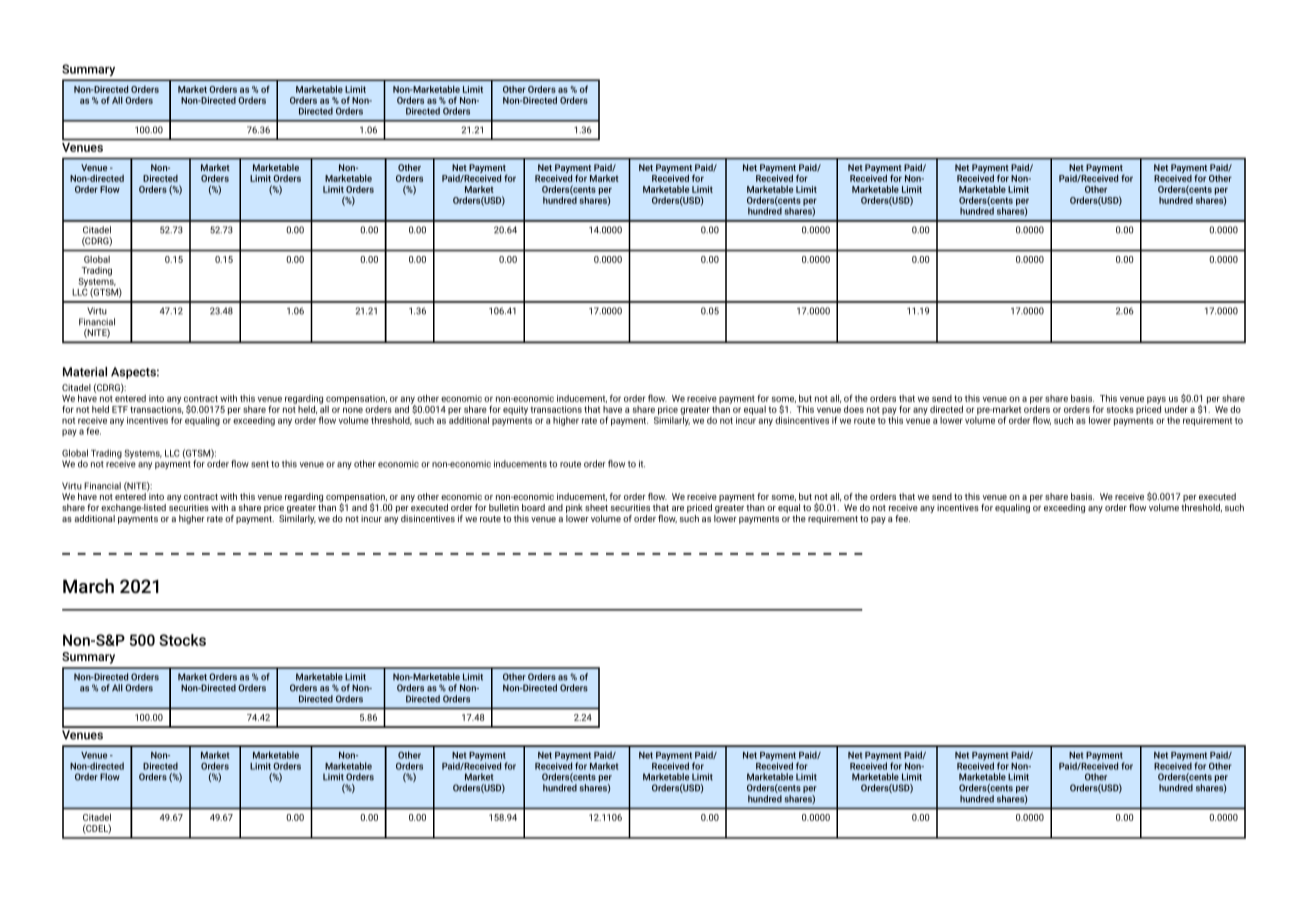  I want to click on pays, so click(1156, 400).
